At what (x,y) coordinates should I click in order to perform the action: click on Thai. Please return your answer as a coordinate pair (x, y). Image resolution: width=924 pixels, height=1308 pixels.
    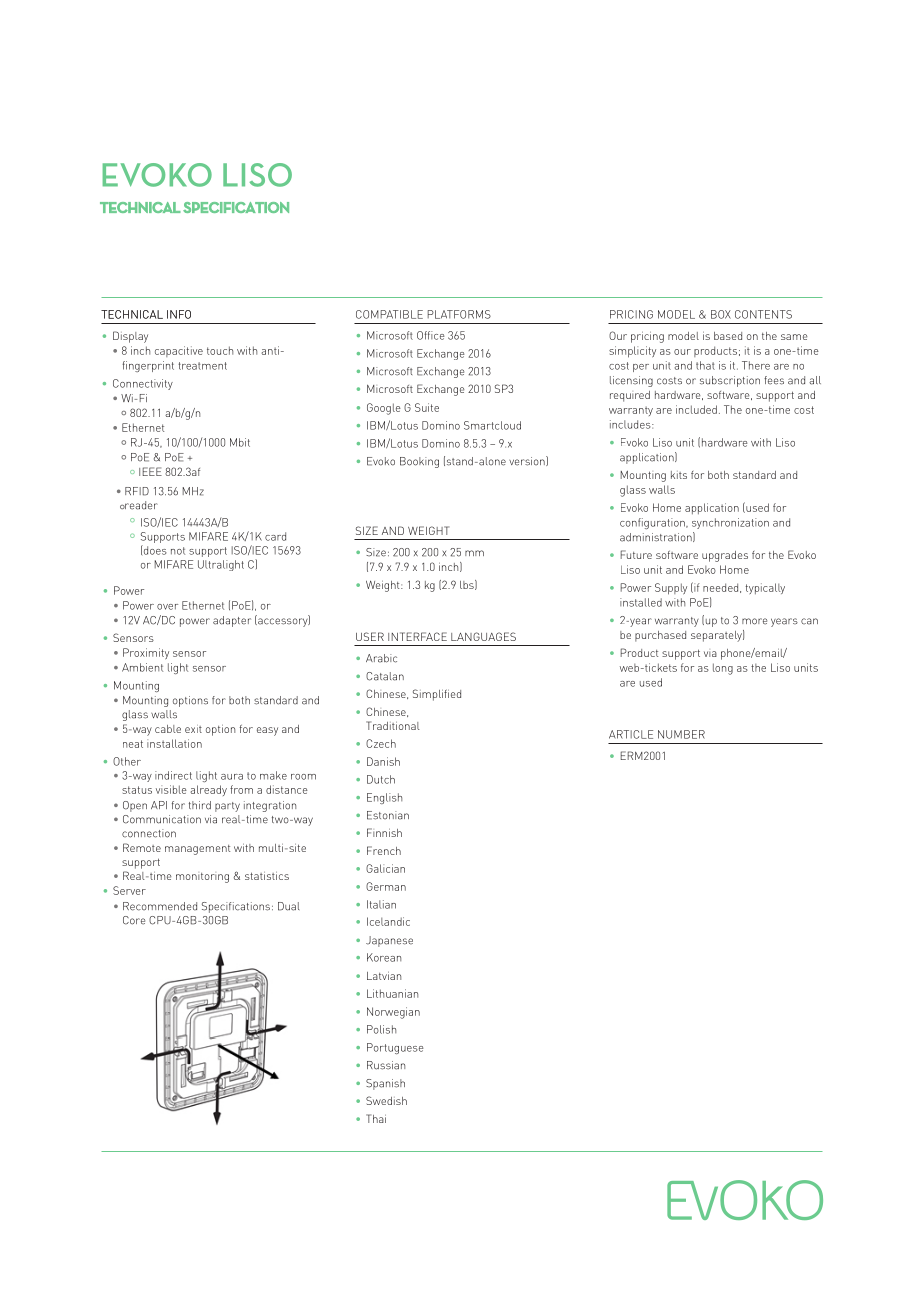
    Looking at the image, I should click on (376, 1118).
